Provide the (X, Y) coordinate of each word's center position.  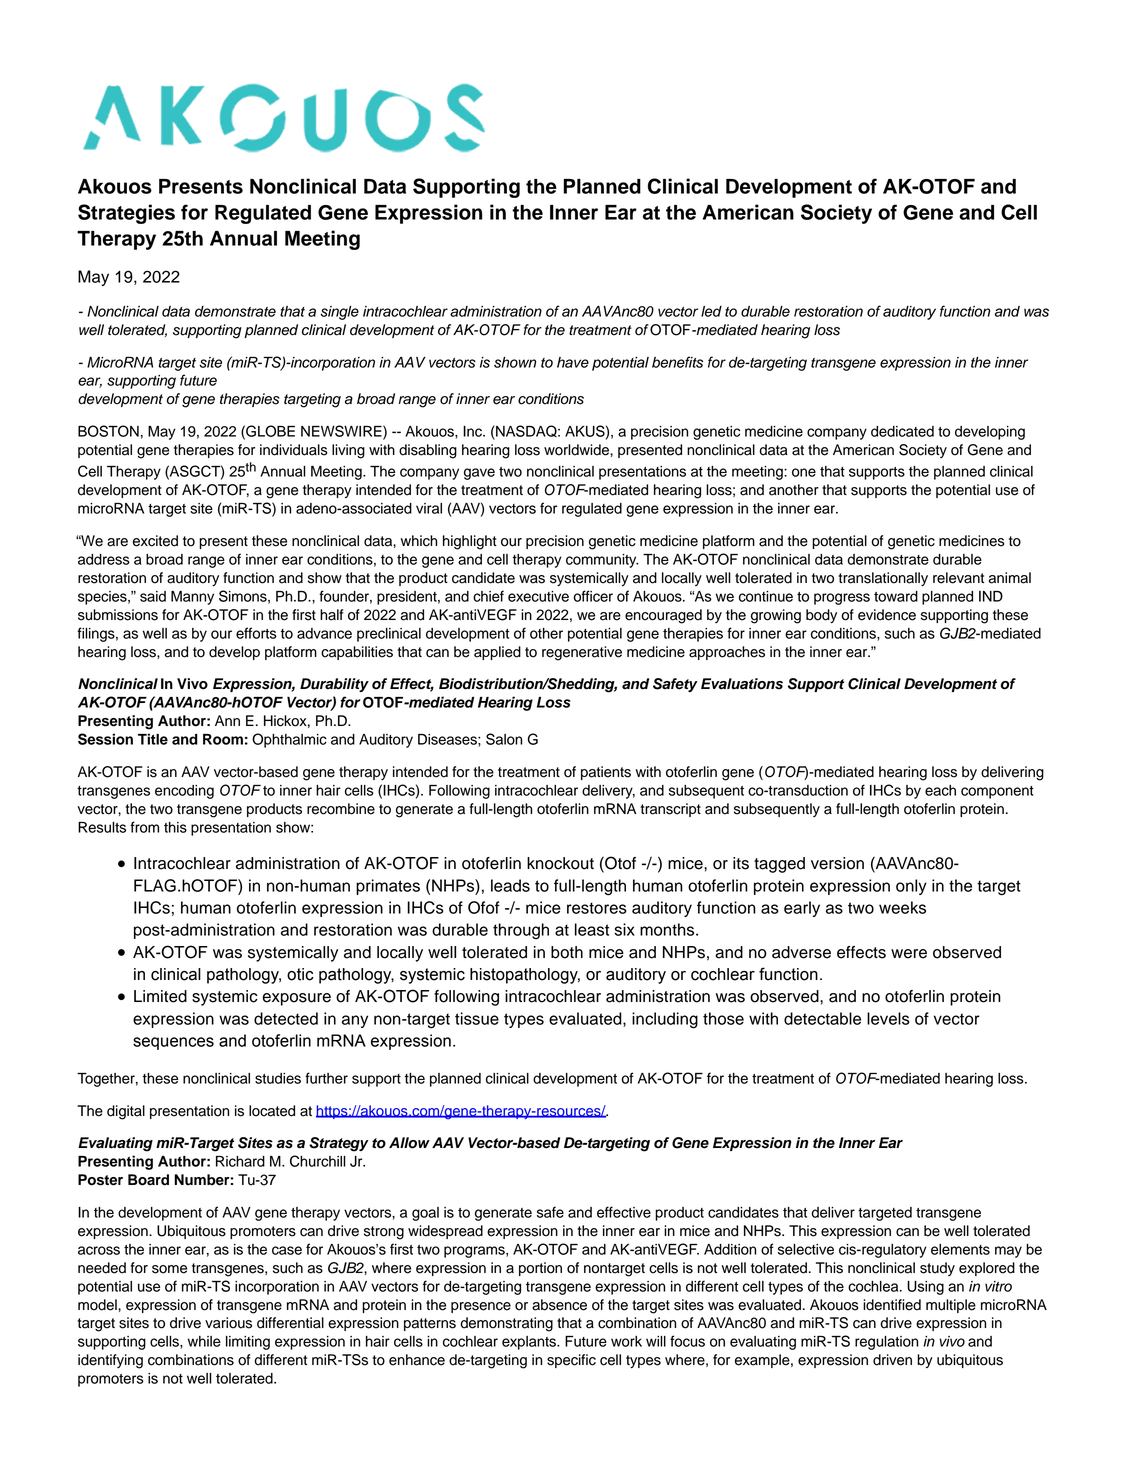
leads (510, 885)
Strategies (126, 214)
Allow (409, 1143)
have (573, 362)
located (272, 1111)
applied (497, 653)
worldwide (577, 450)
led (711, 311)
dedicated (902, 431)
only (911, 887)
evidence (887, 615)
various (228, 1323)
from (144, 827)
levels (888, 1018)
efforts (256, 633)
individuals (294, 450)
